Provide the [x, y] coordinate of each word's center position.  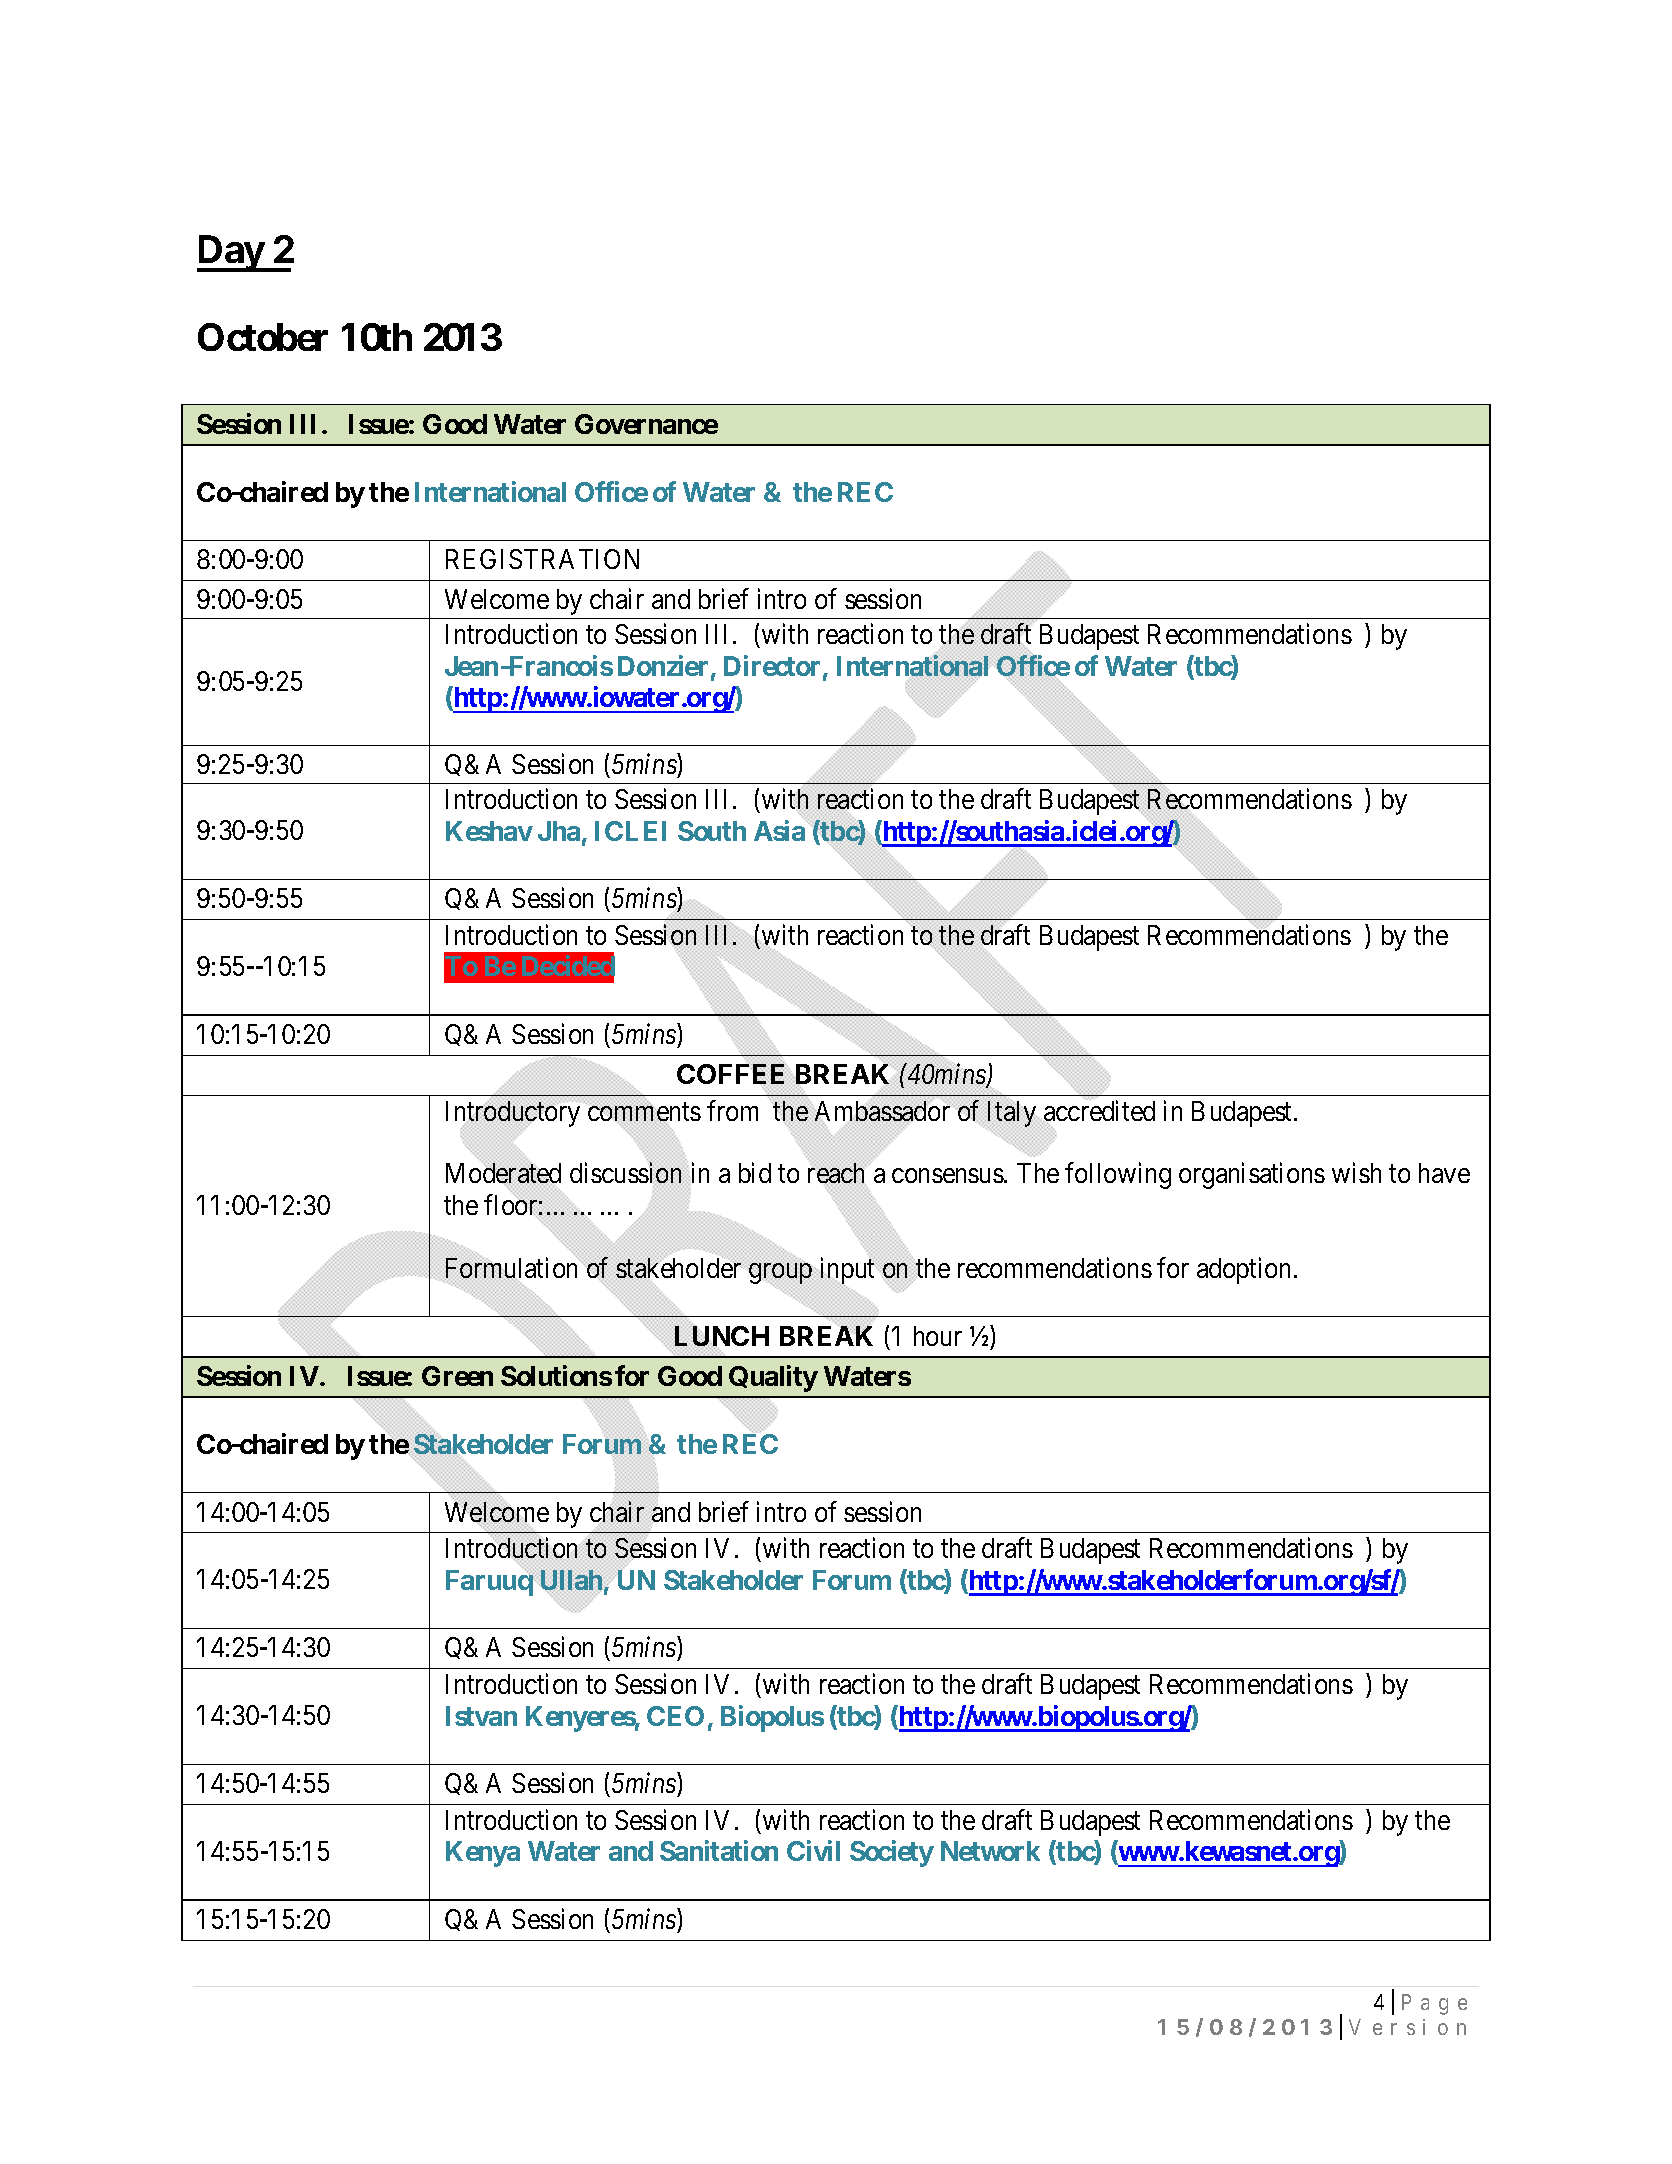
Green [457, 1376]
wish [1356, 1173]
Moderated [503, 1175]
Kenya [483, 1854]
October [263, 337]
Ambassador [882, 1111]
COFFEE [732, 1076]
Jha [559, 831]
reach [836, 1173]
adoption [1243, 1270]
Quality [773, 1378]
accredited [1098, 1112]
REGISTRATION [542, 559]
